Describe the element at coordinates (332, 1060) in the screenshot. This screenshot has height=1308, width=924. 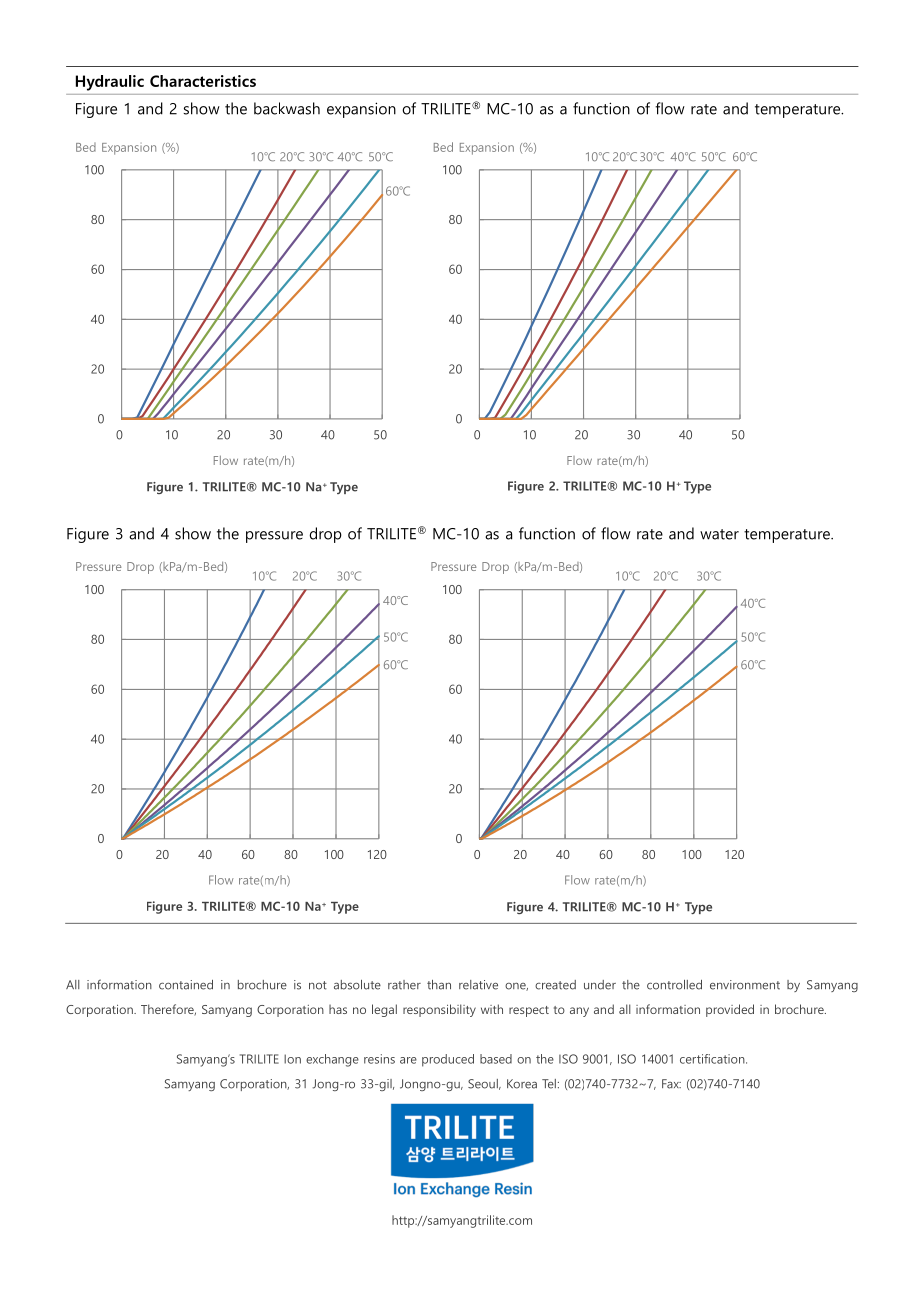
I see `exchange` at that location.
